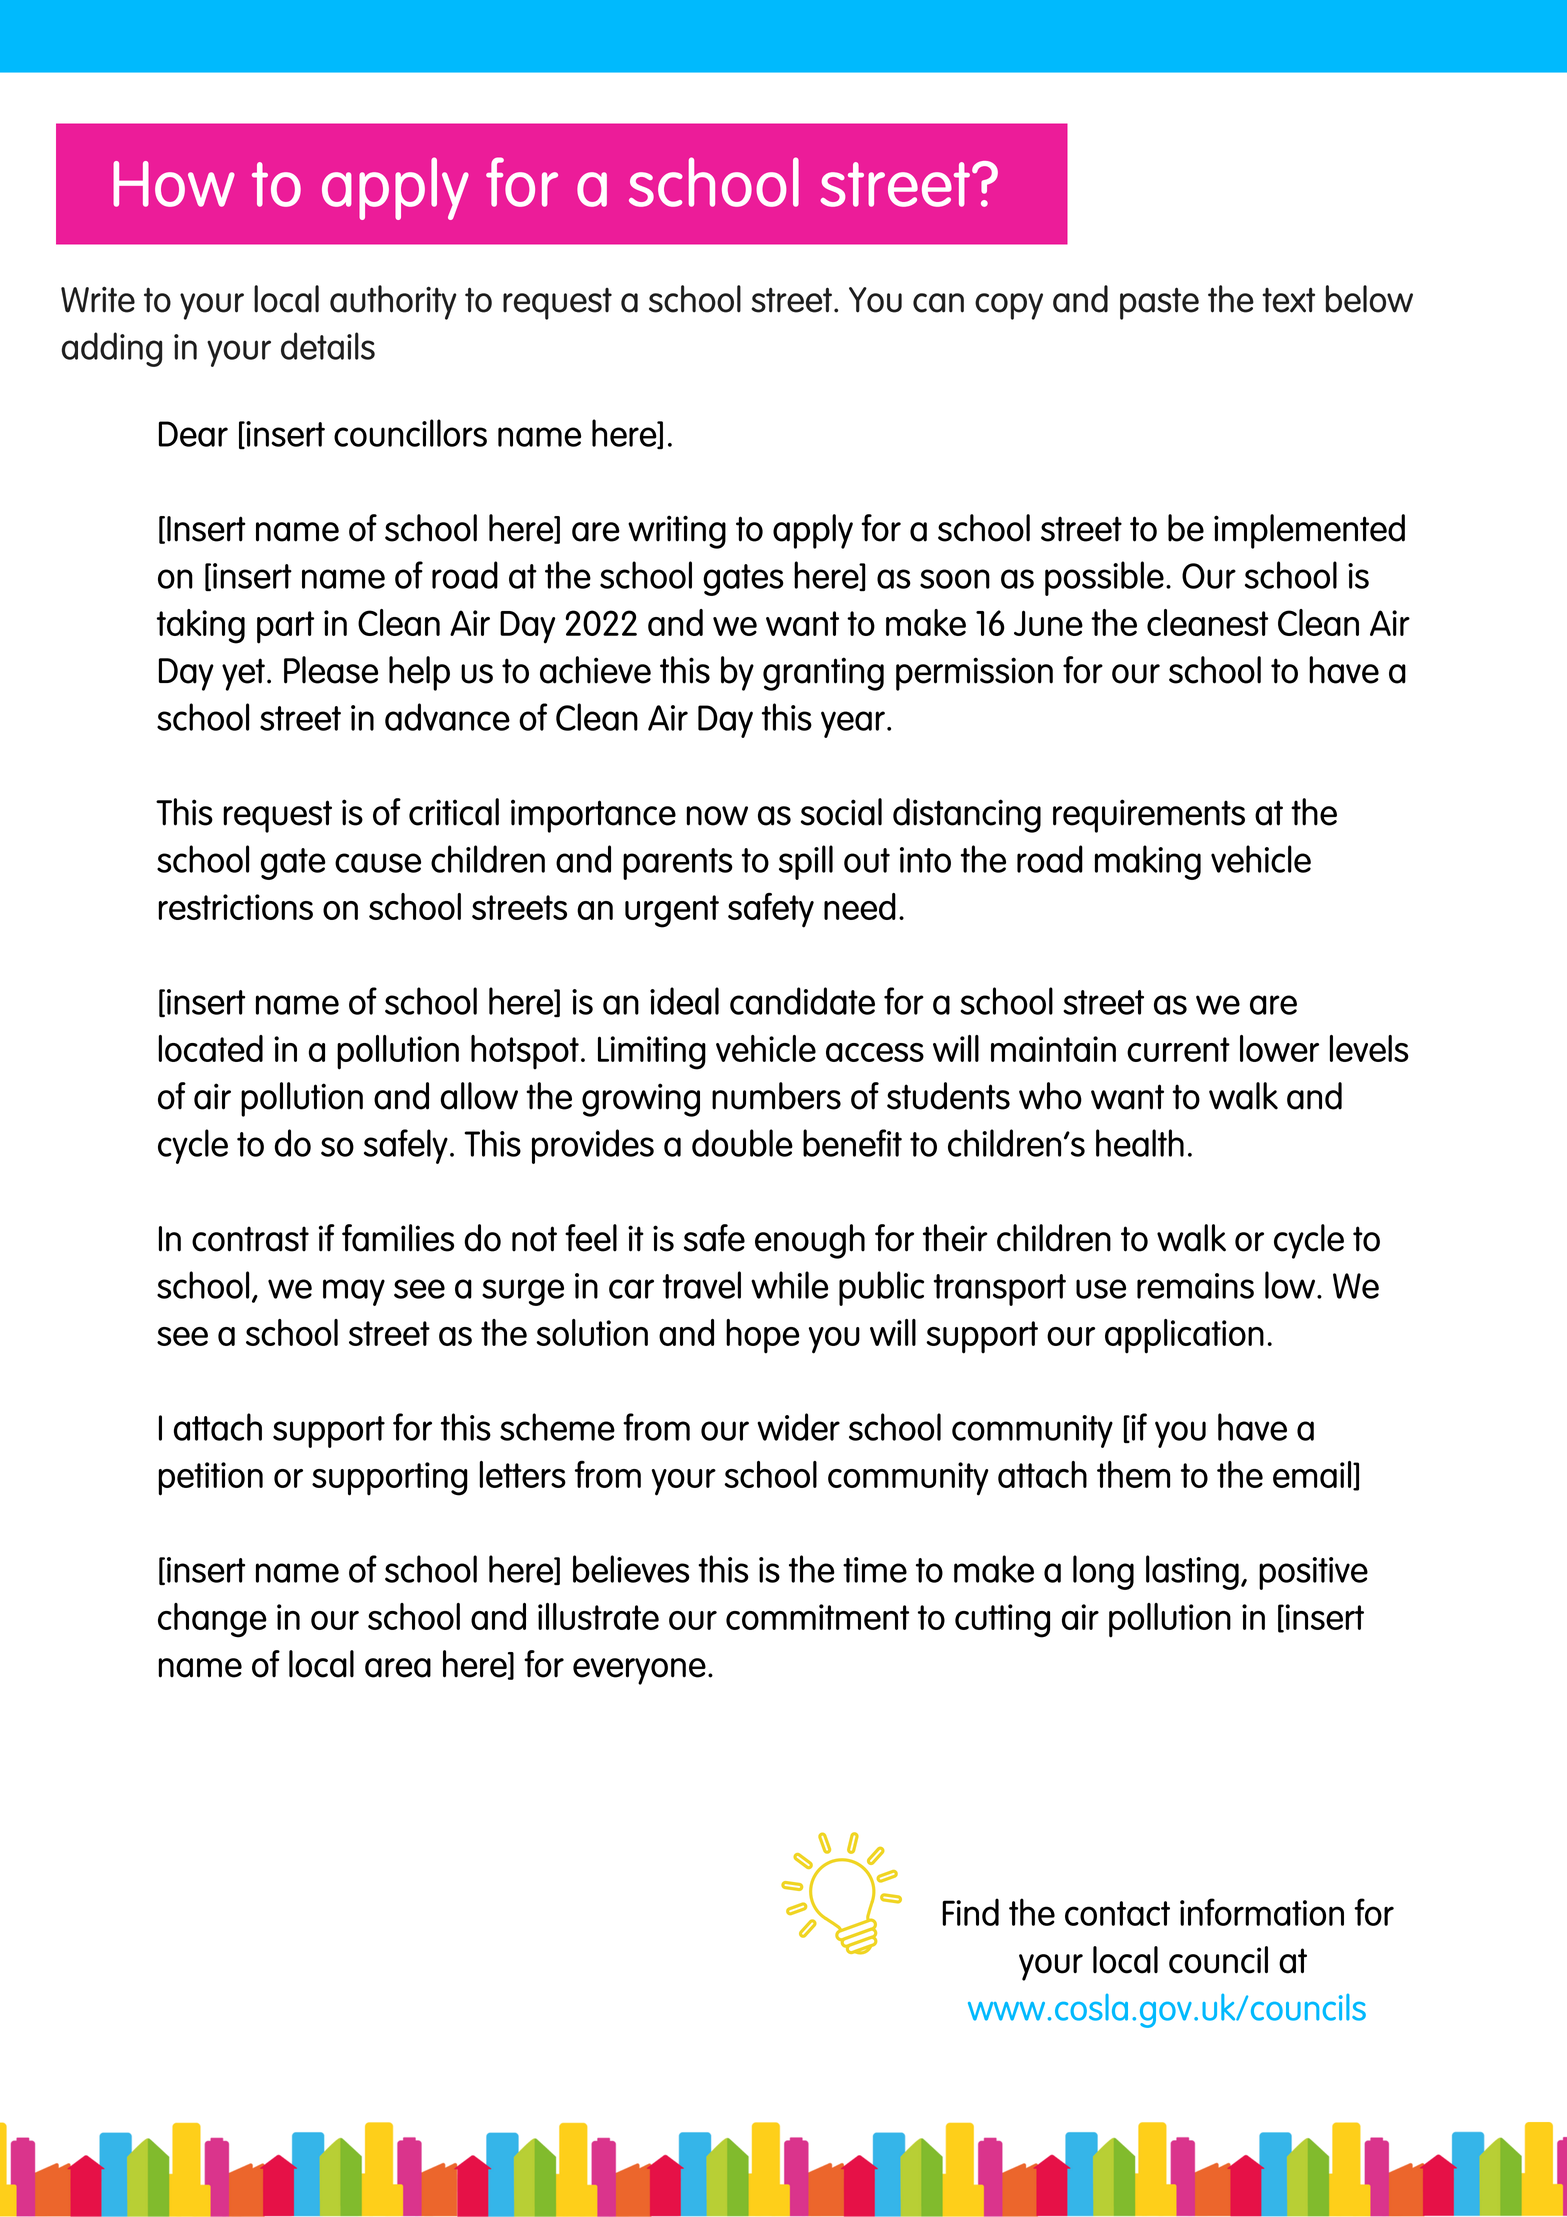  I want to click on remains, so click(1195, 1286).
